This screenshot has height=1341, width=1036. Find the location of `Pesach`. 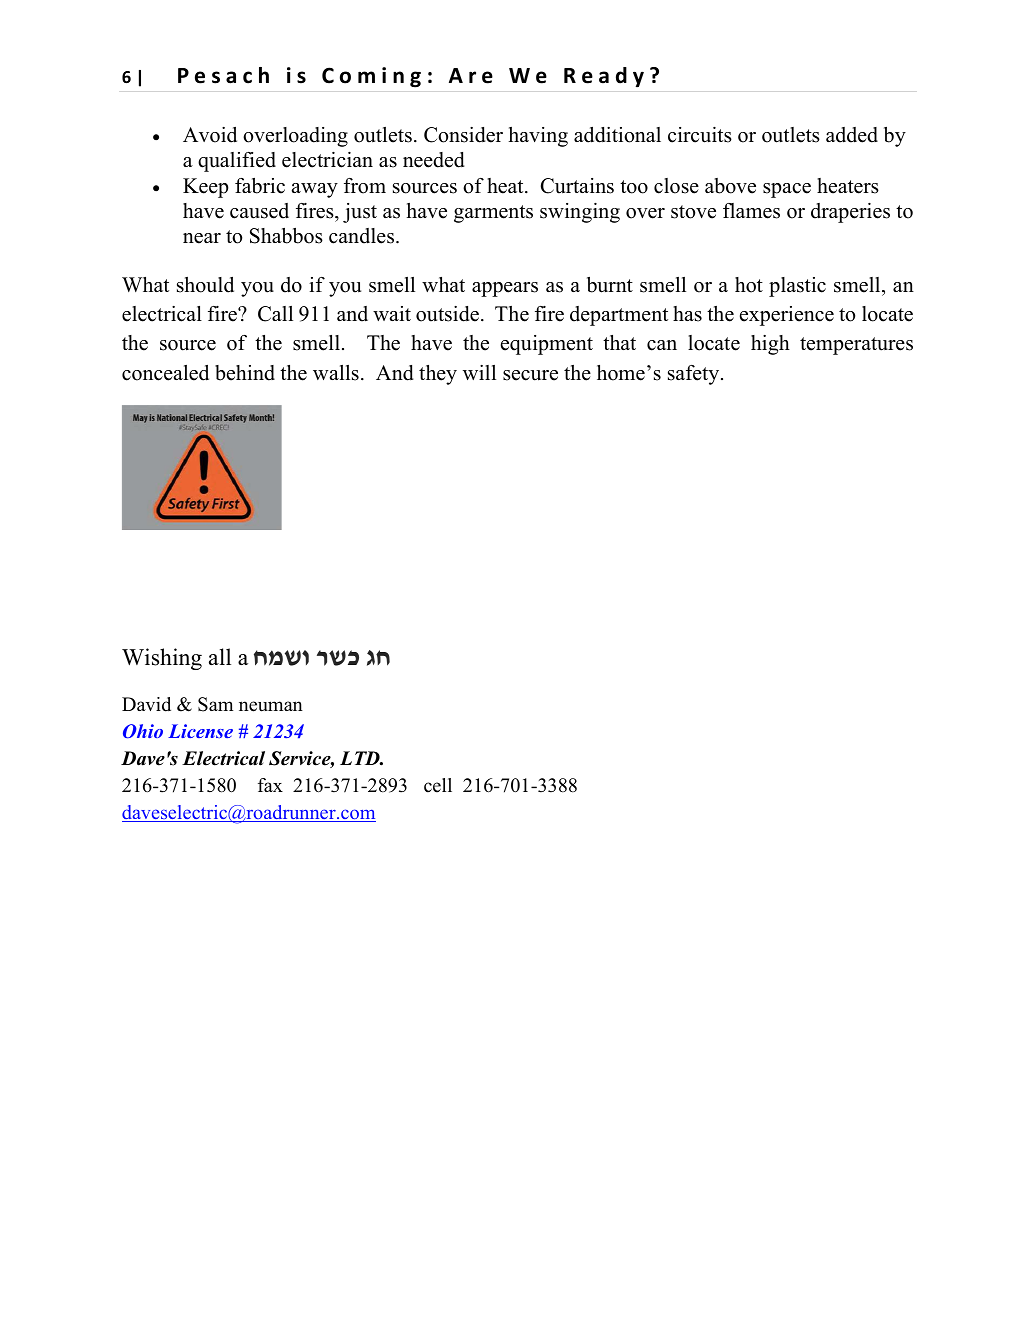

Pesach is located at coordinates (223, 75).
